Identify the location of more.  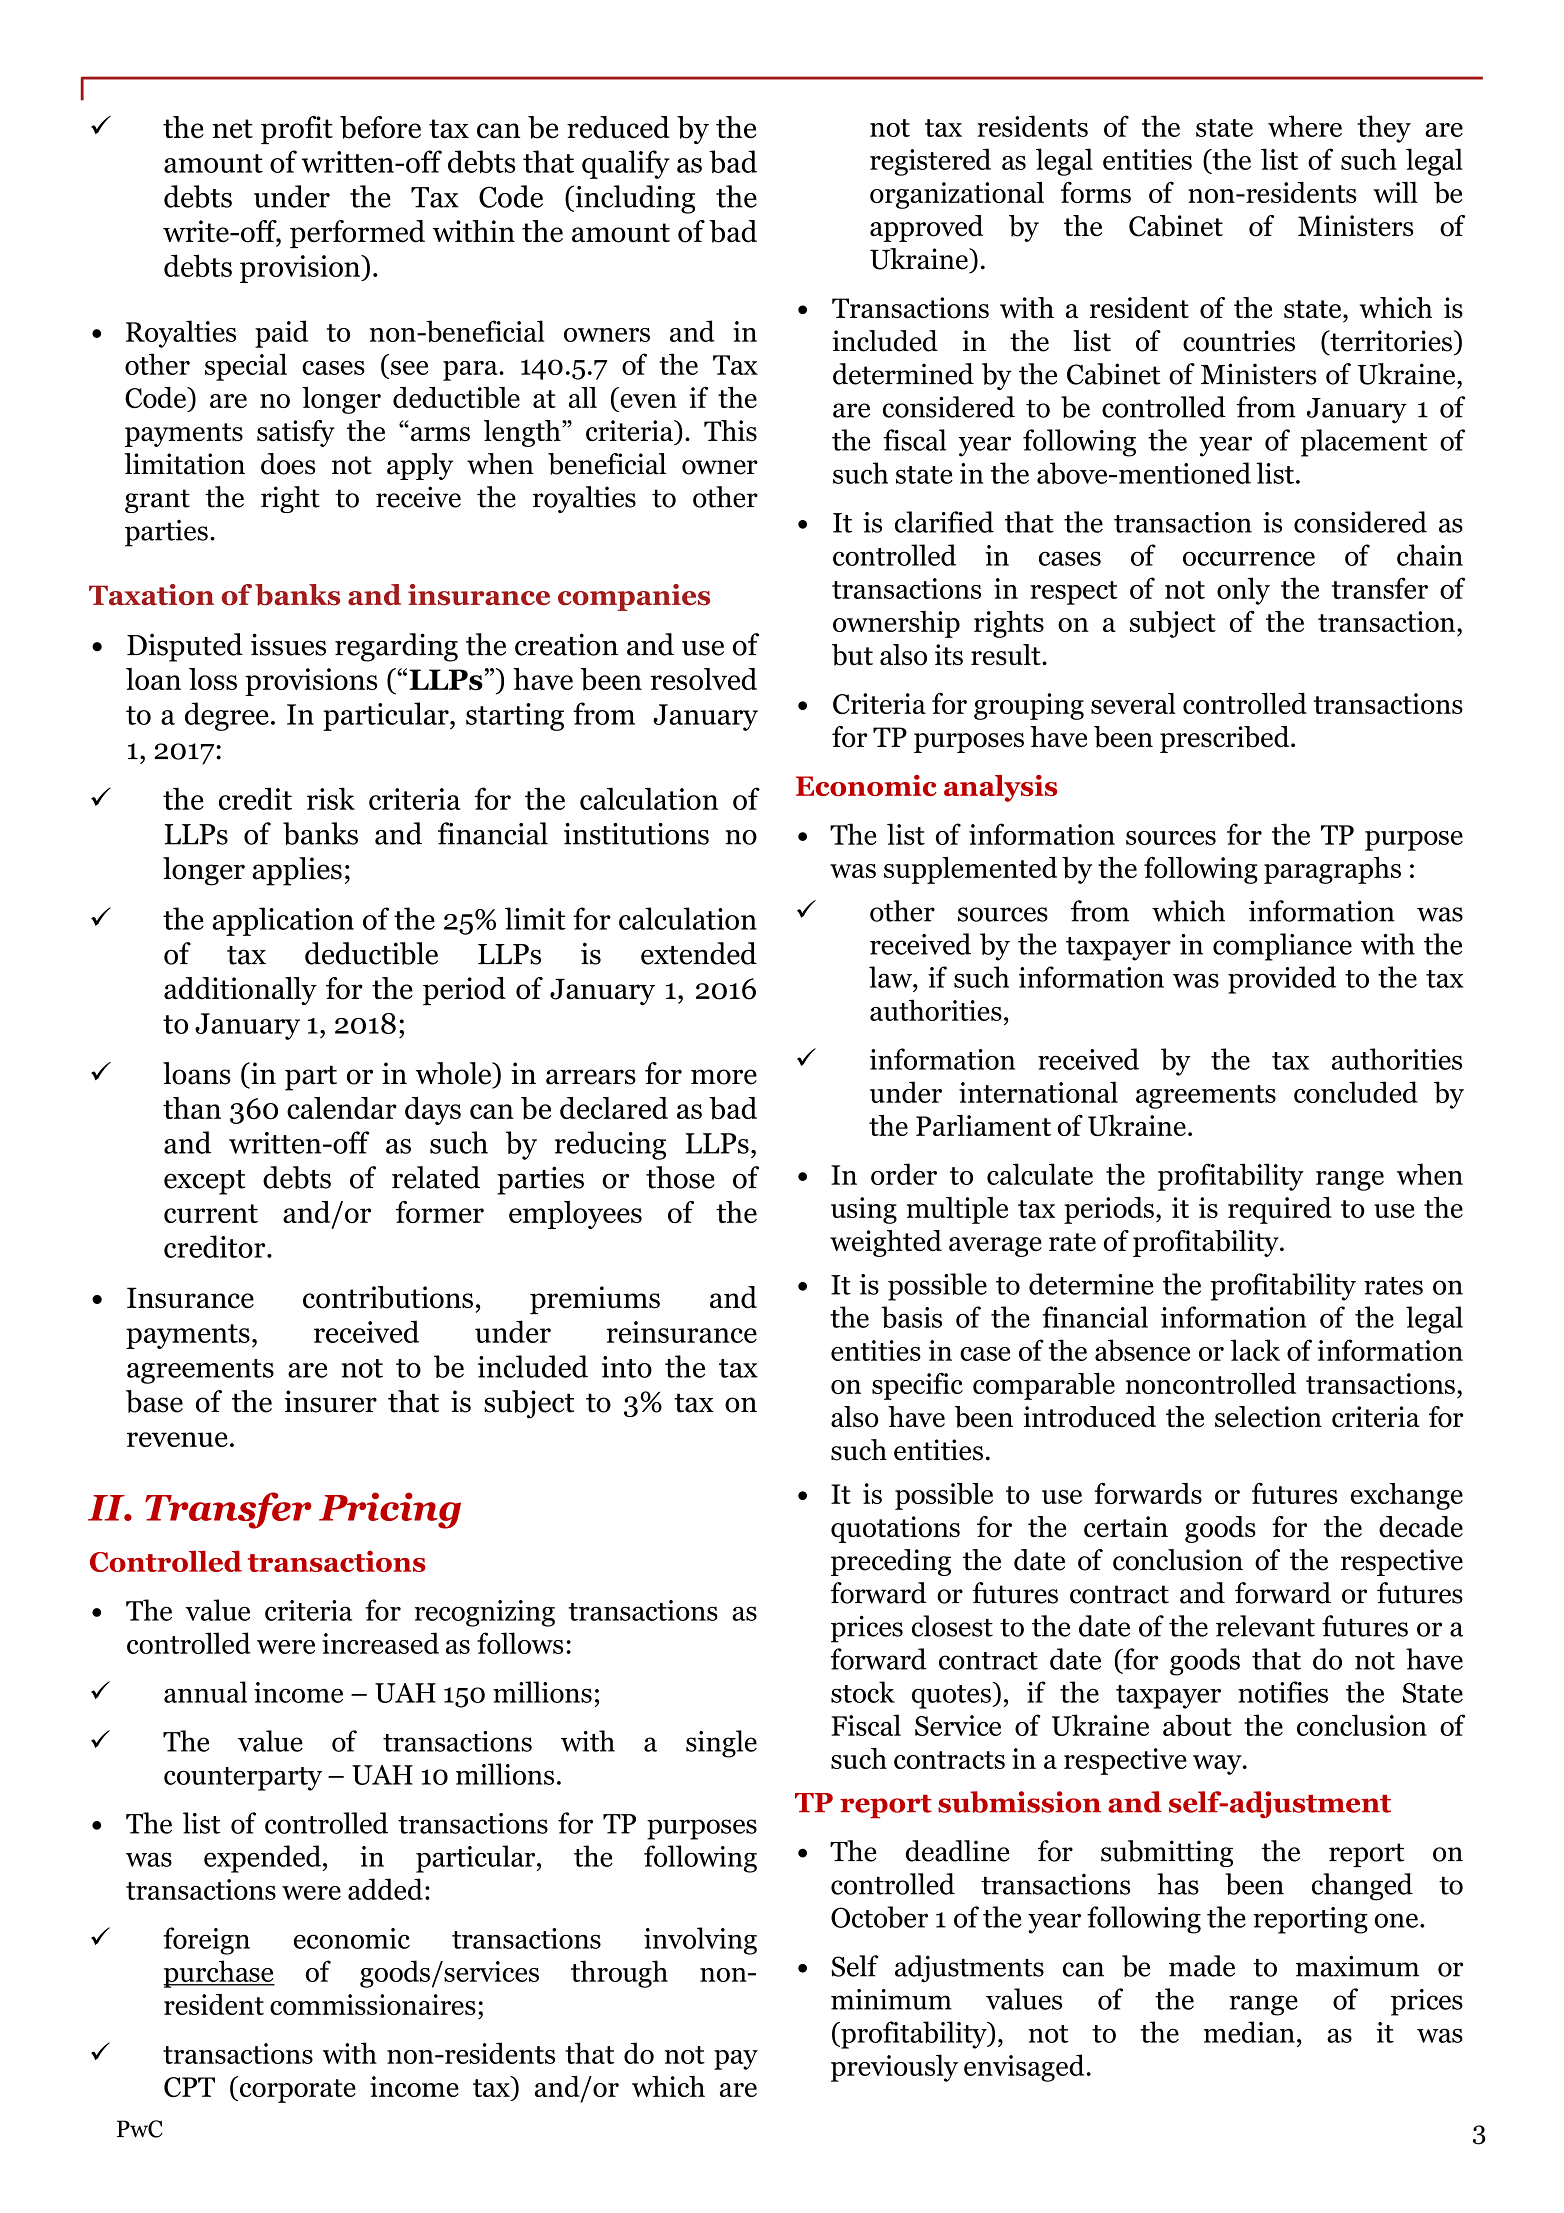
(724, 1077).
